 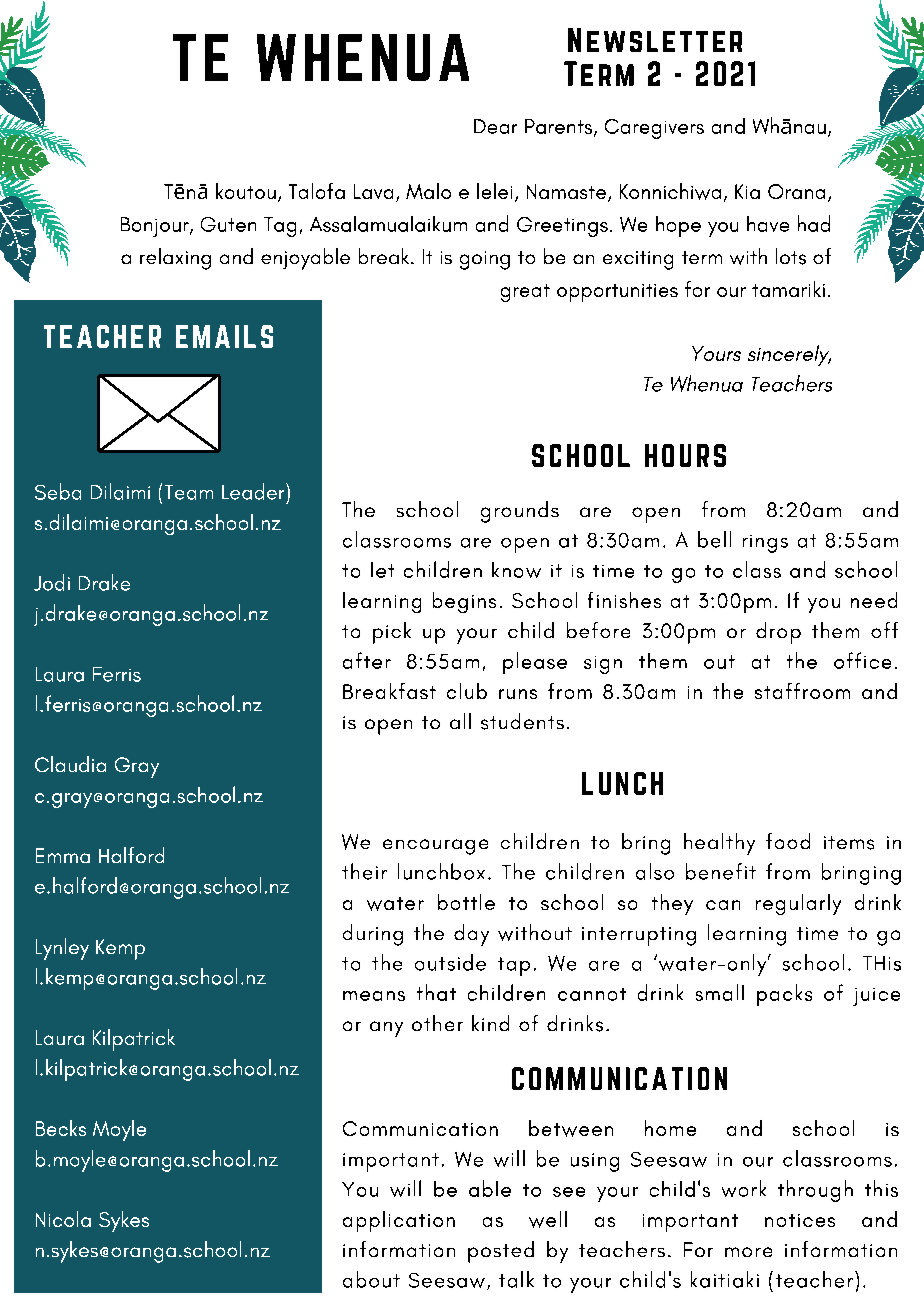 What do you see at coordinates (655, 40) in the image?
I see `Newsletter` at bounding box center [655, 40].
